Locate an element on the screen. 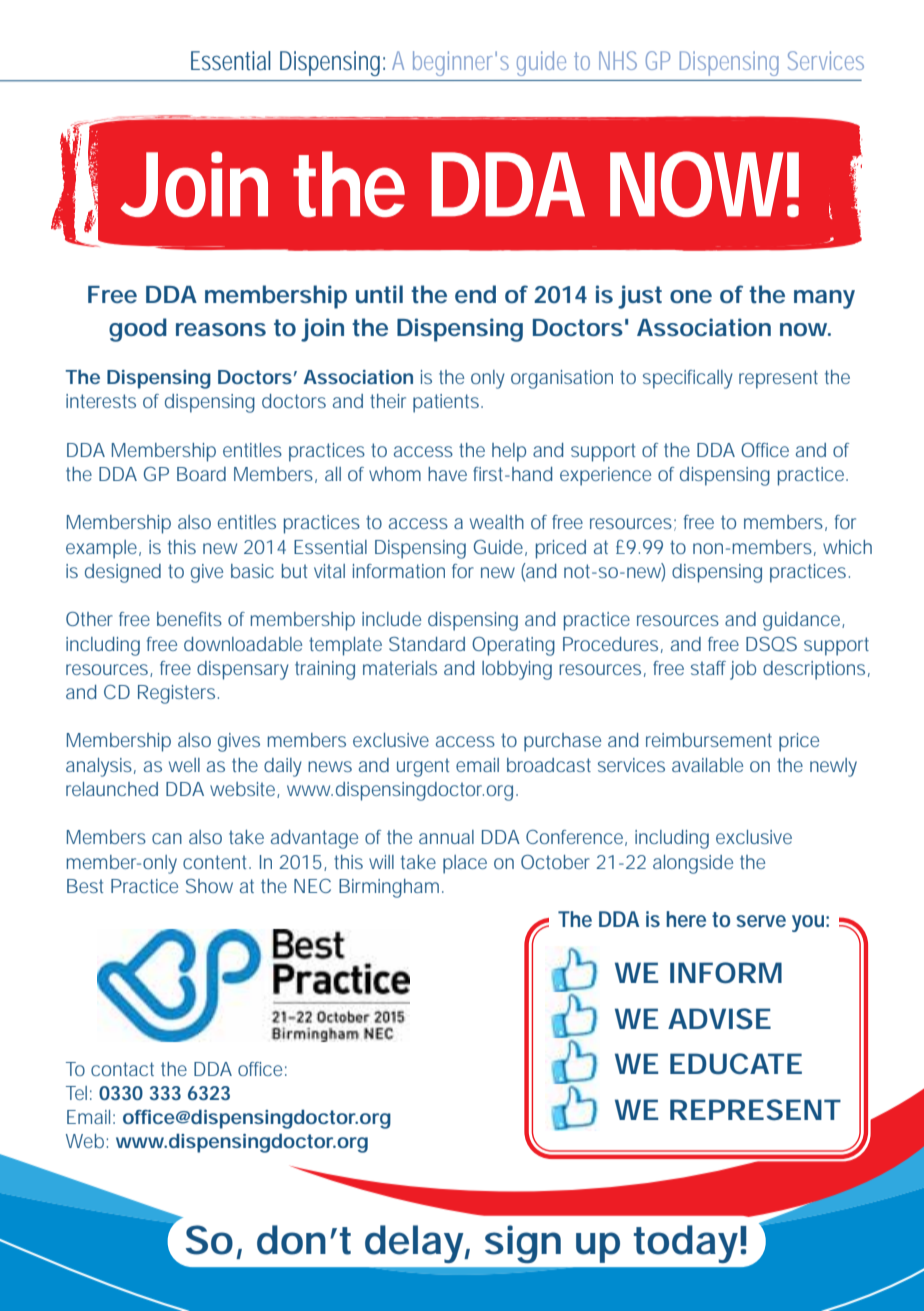 The image size is (924, 1311). one is located at coordinates (691, 296).
